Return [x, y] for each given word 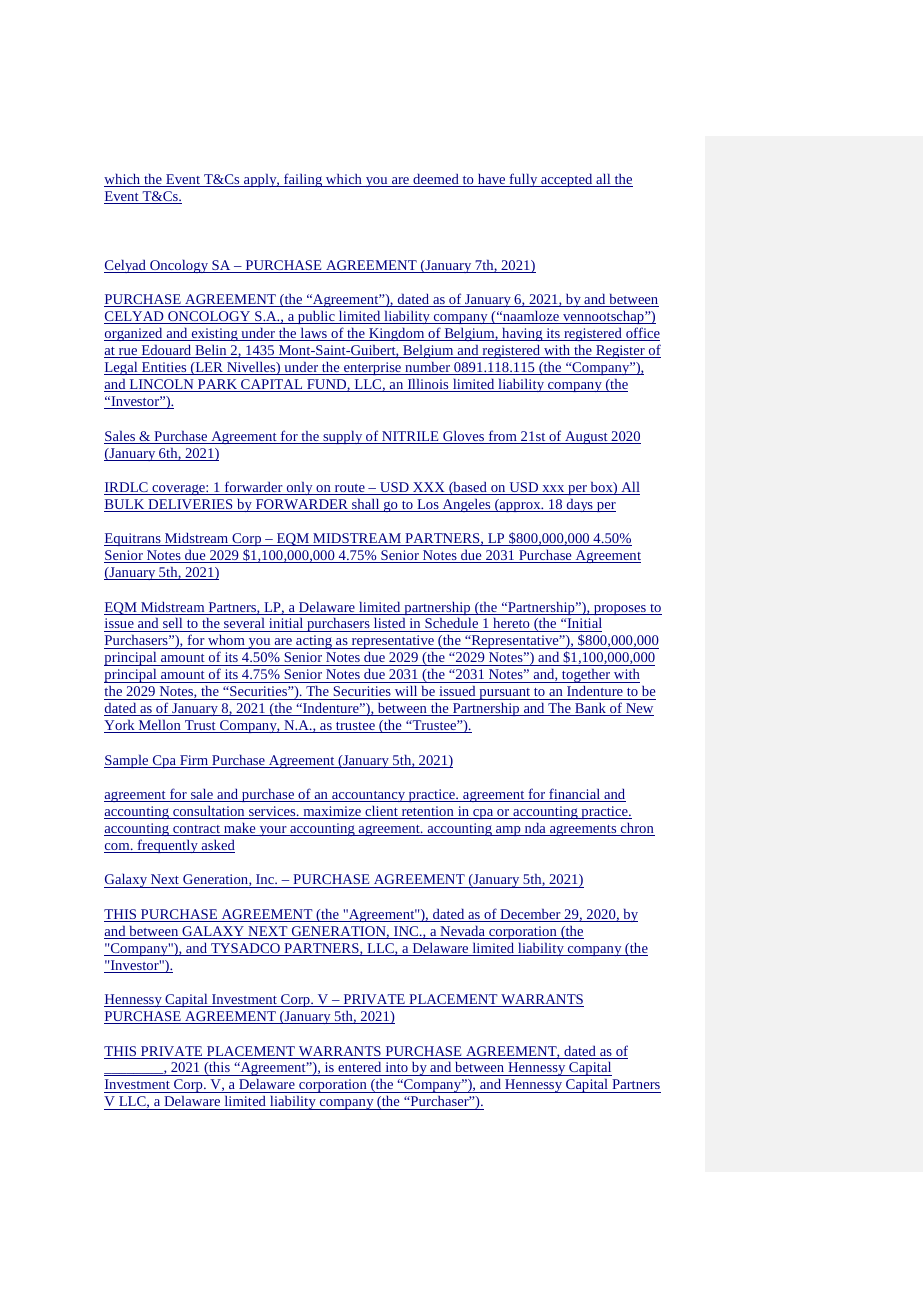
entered [360, 1069]
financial [575, 795]
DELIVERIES [190, 505]
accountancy [369, 796]
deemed [436, 180]
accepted [567, 180]
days [579, 505]
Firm [194, 761]
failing [303, 180]
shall [366, 505]
